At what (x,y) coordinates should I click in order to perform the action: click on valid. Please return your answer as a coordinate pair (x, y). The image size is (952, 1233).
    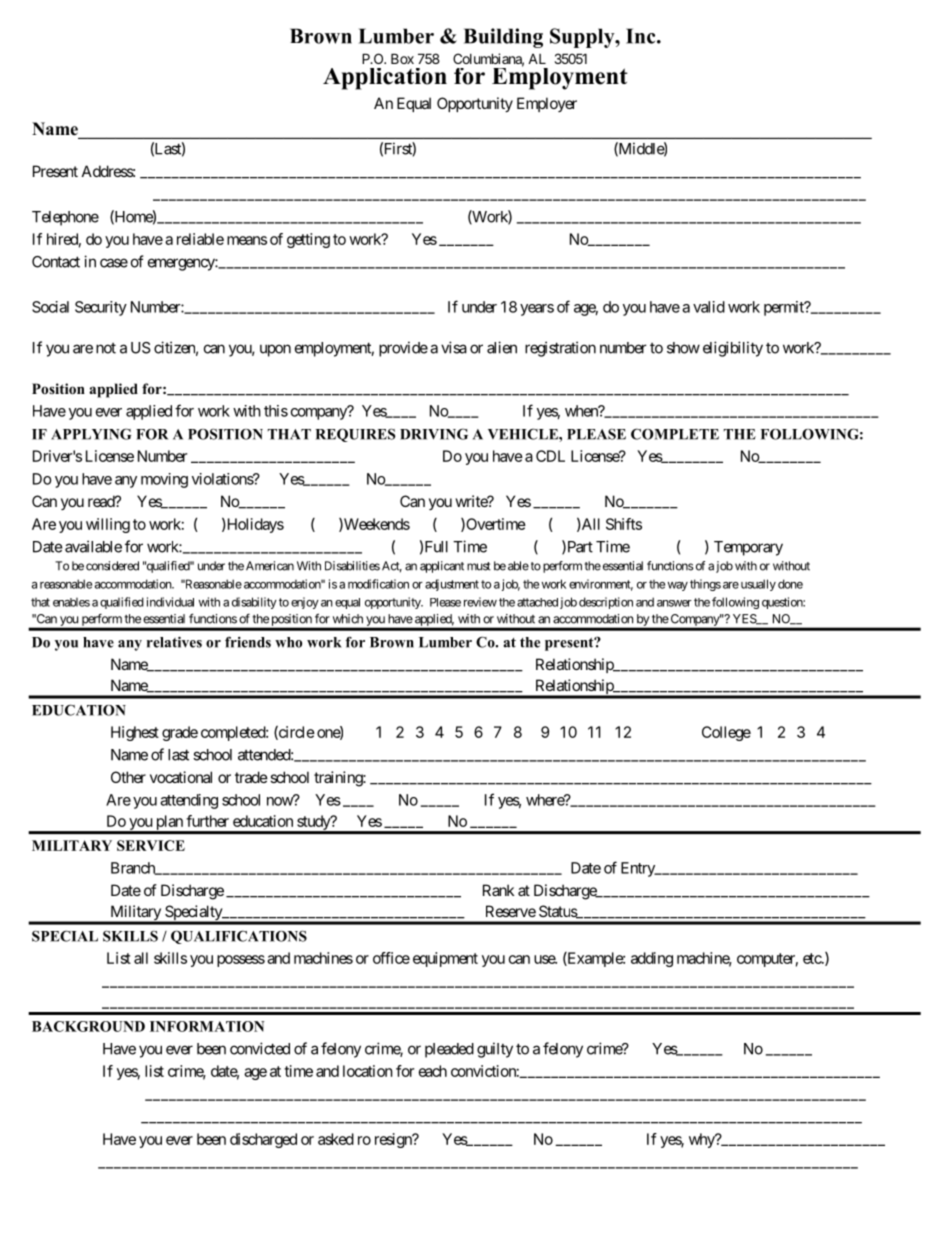
    Looking at the image, I should click on (709, 307).
